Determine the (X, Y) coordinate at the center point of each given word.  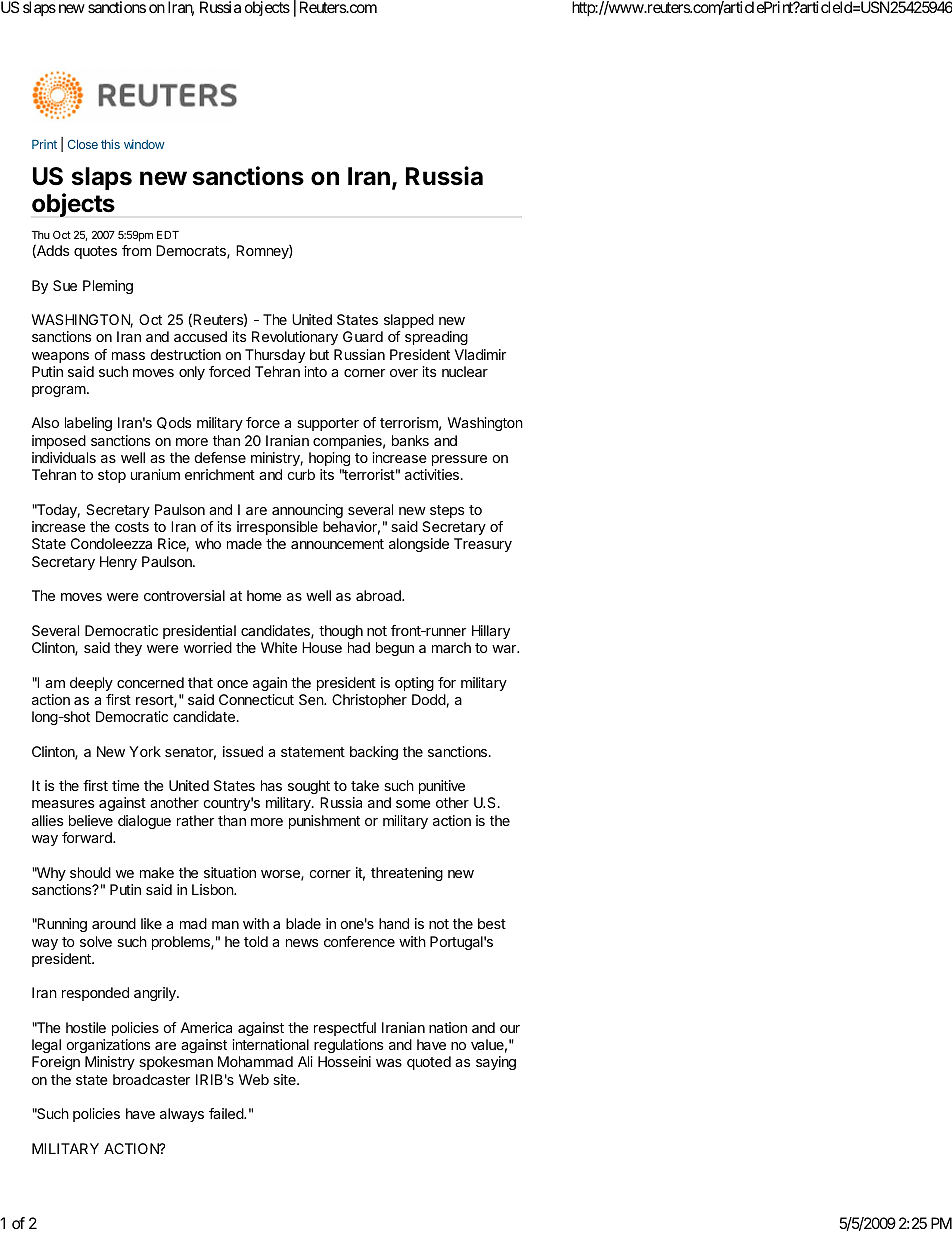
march (451, 647)
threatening (407, 874)
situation (230, 872)
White (279, 647)
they (128, 649)
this (110, 144)
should (90, 872)
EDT (168, 235)
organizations (108, 1046)
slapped (409, 321)
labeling (88, 424)
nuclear (465, 371)
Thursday (275, 356)
